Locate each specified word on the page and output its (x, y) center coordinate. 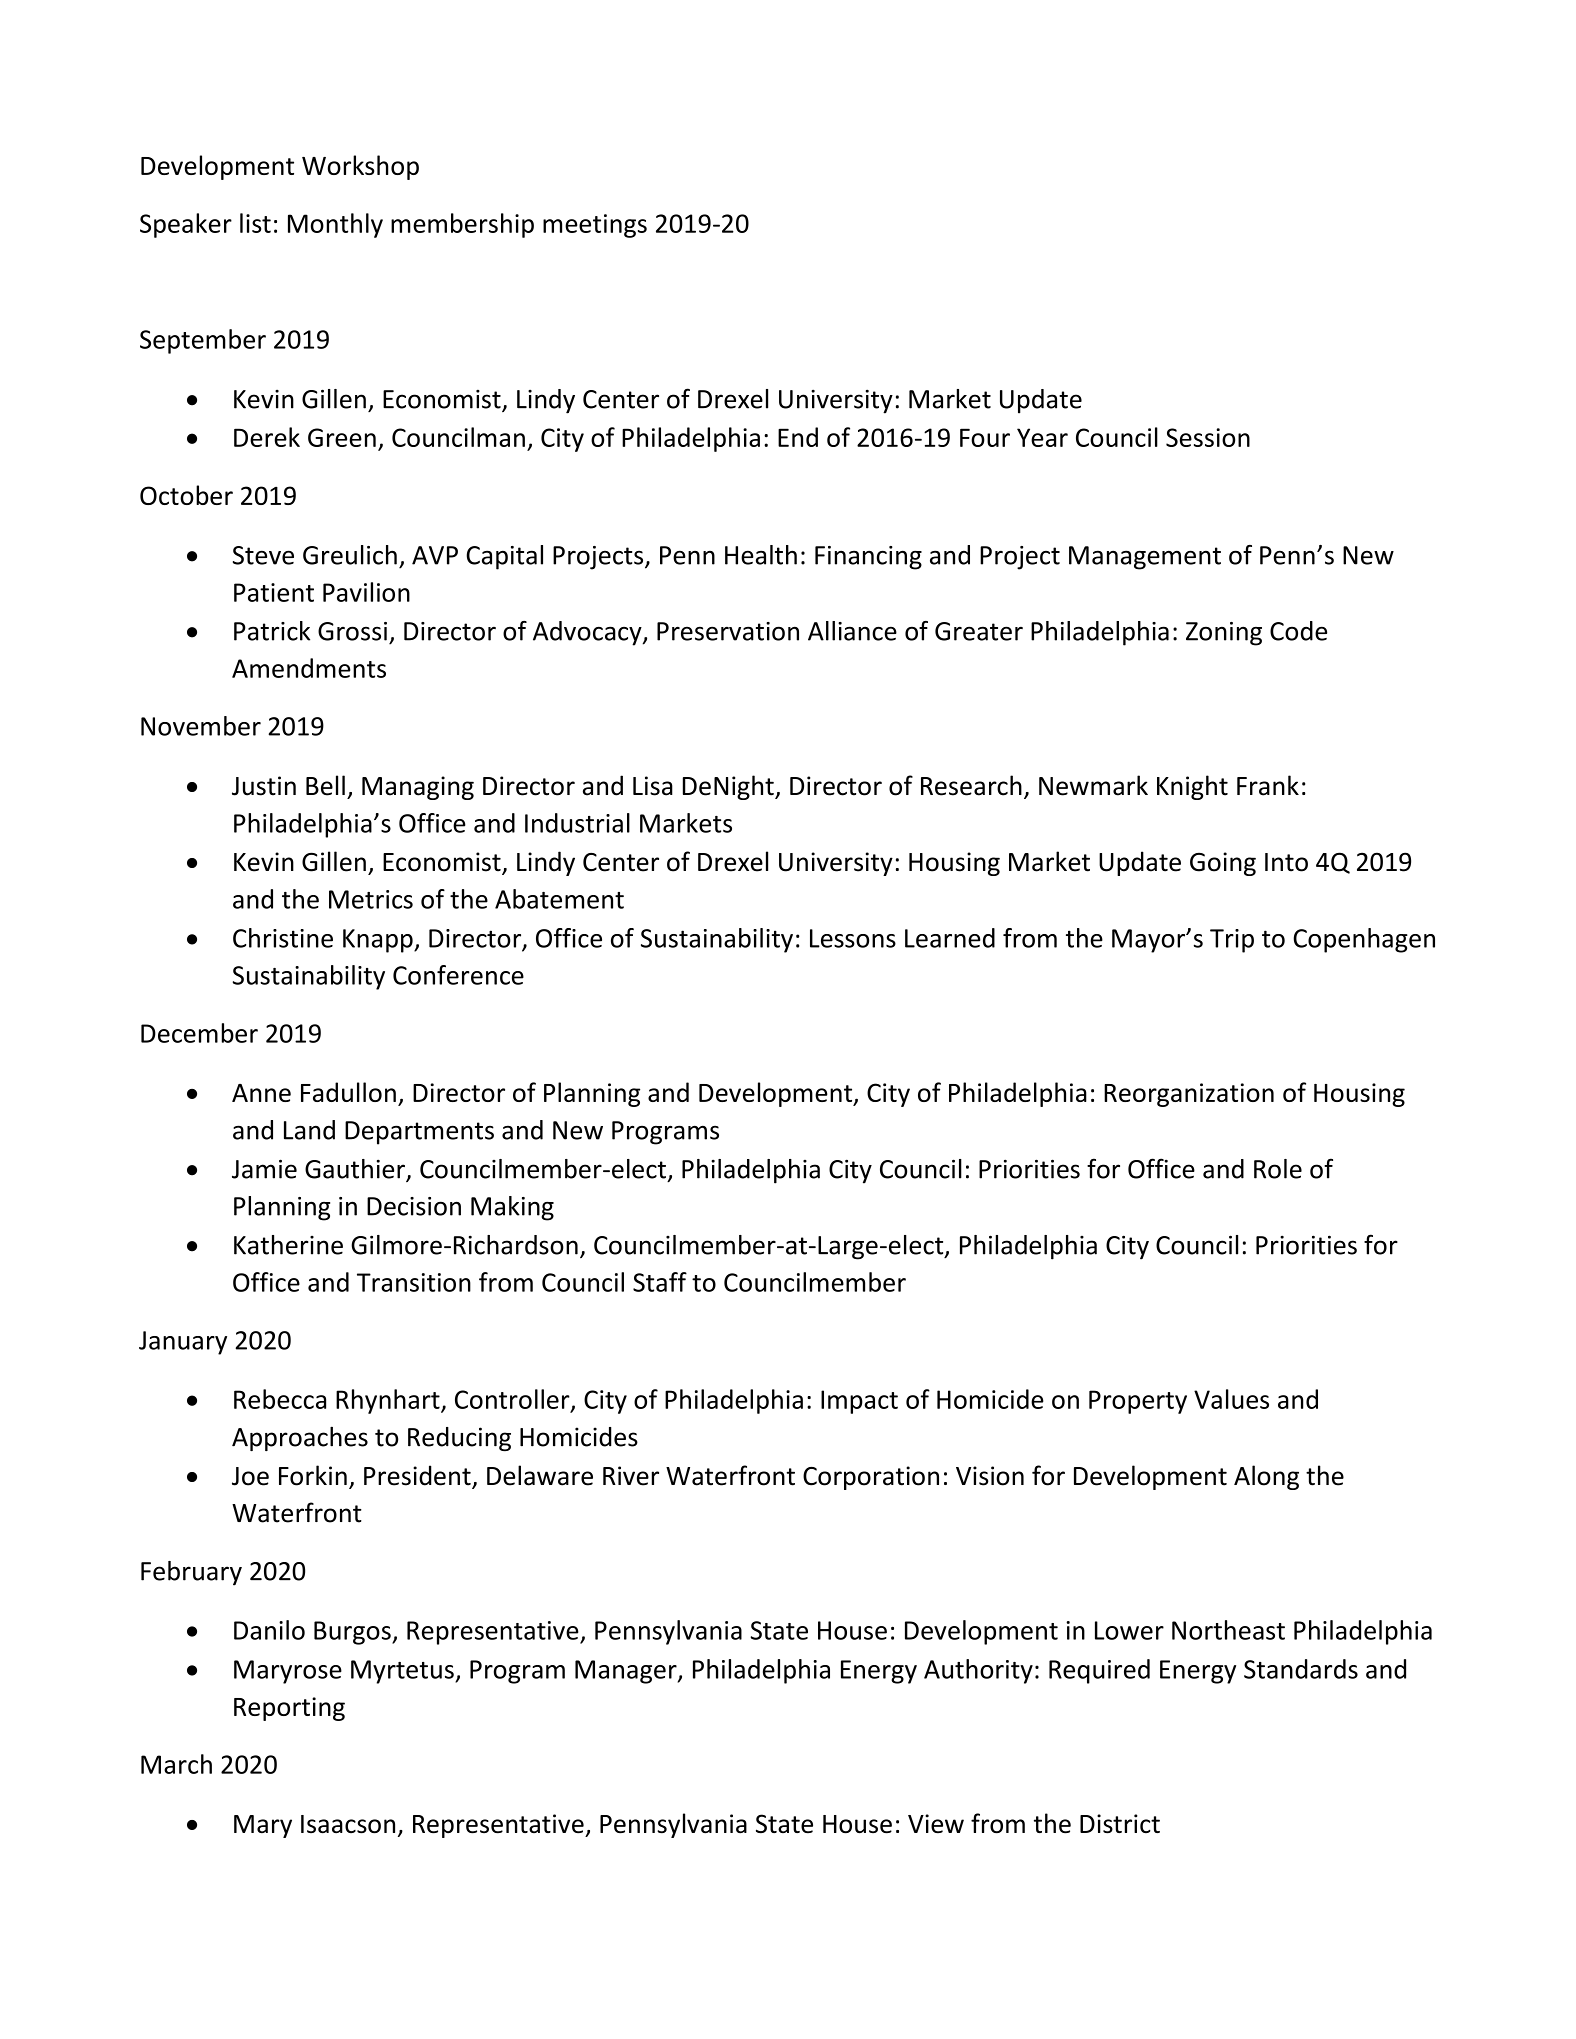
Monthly (335, 225)
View (936, 1823)
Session (1208, 437)
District (1120, 1824)
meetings (595, 226)
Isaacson (348, 1824)
